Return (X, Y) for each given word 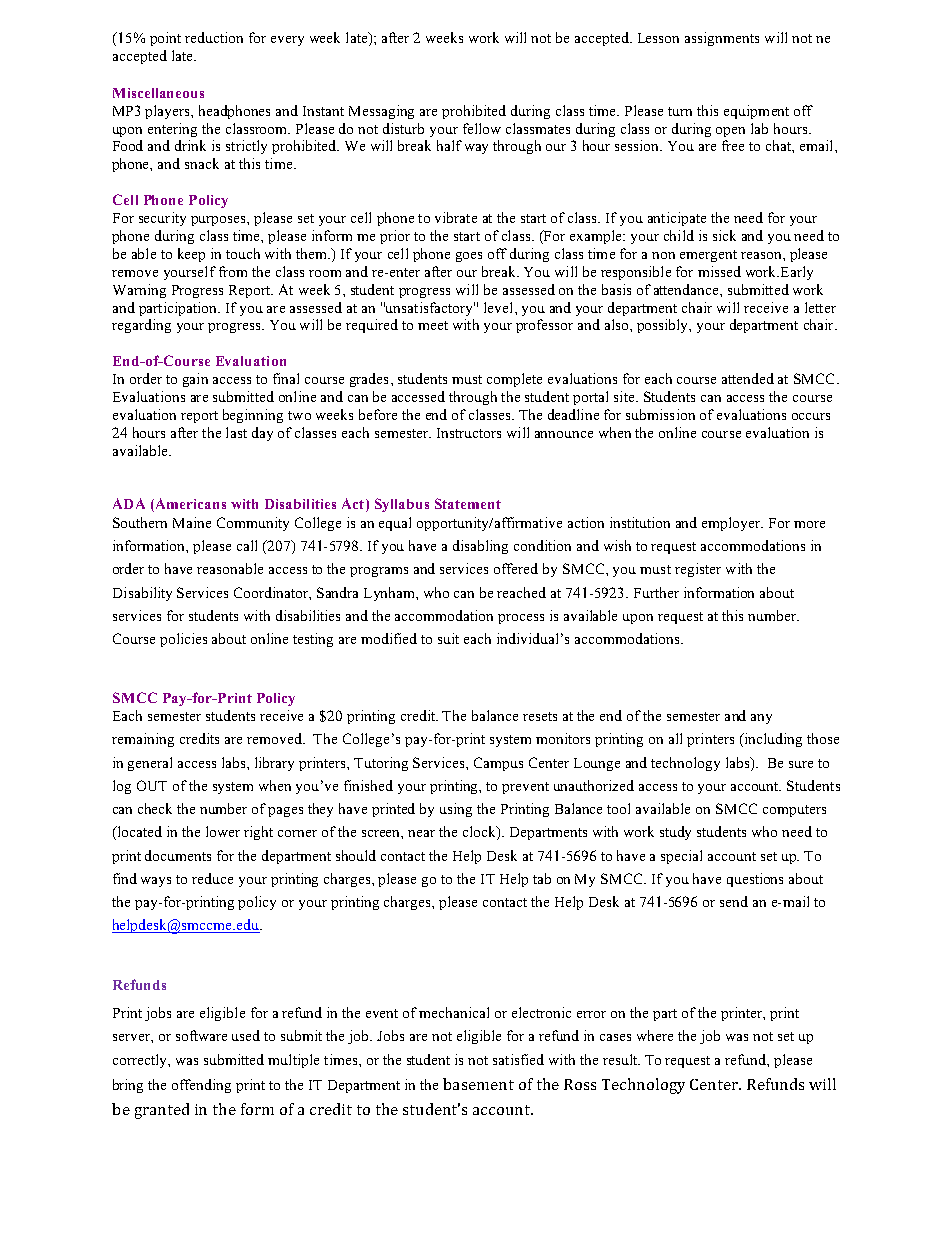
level (500, 307)
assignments (722, 39)
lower (223, 831)
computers (794, 811)
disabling (480, 547)
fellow (482, 128)
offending (201, 1086)
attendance (687, 289)
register (698, 570)
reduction (214, 37)
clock (480, 833)
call (247, 545)
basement (478, 1084)
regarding (141, 326)
